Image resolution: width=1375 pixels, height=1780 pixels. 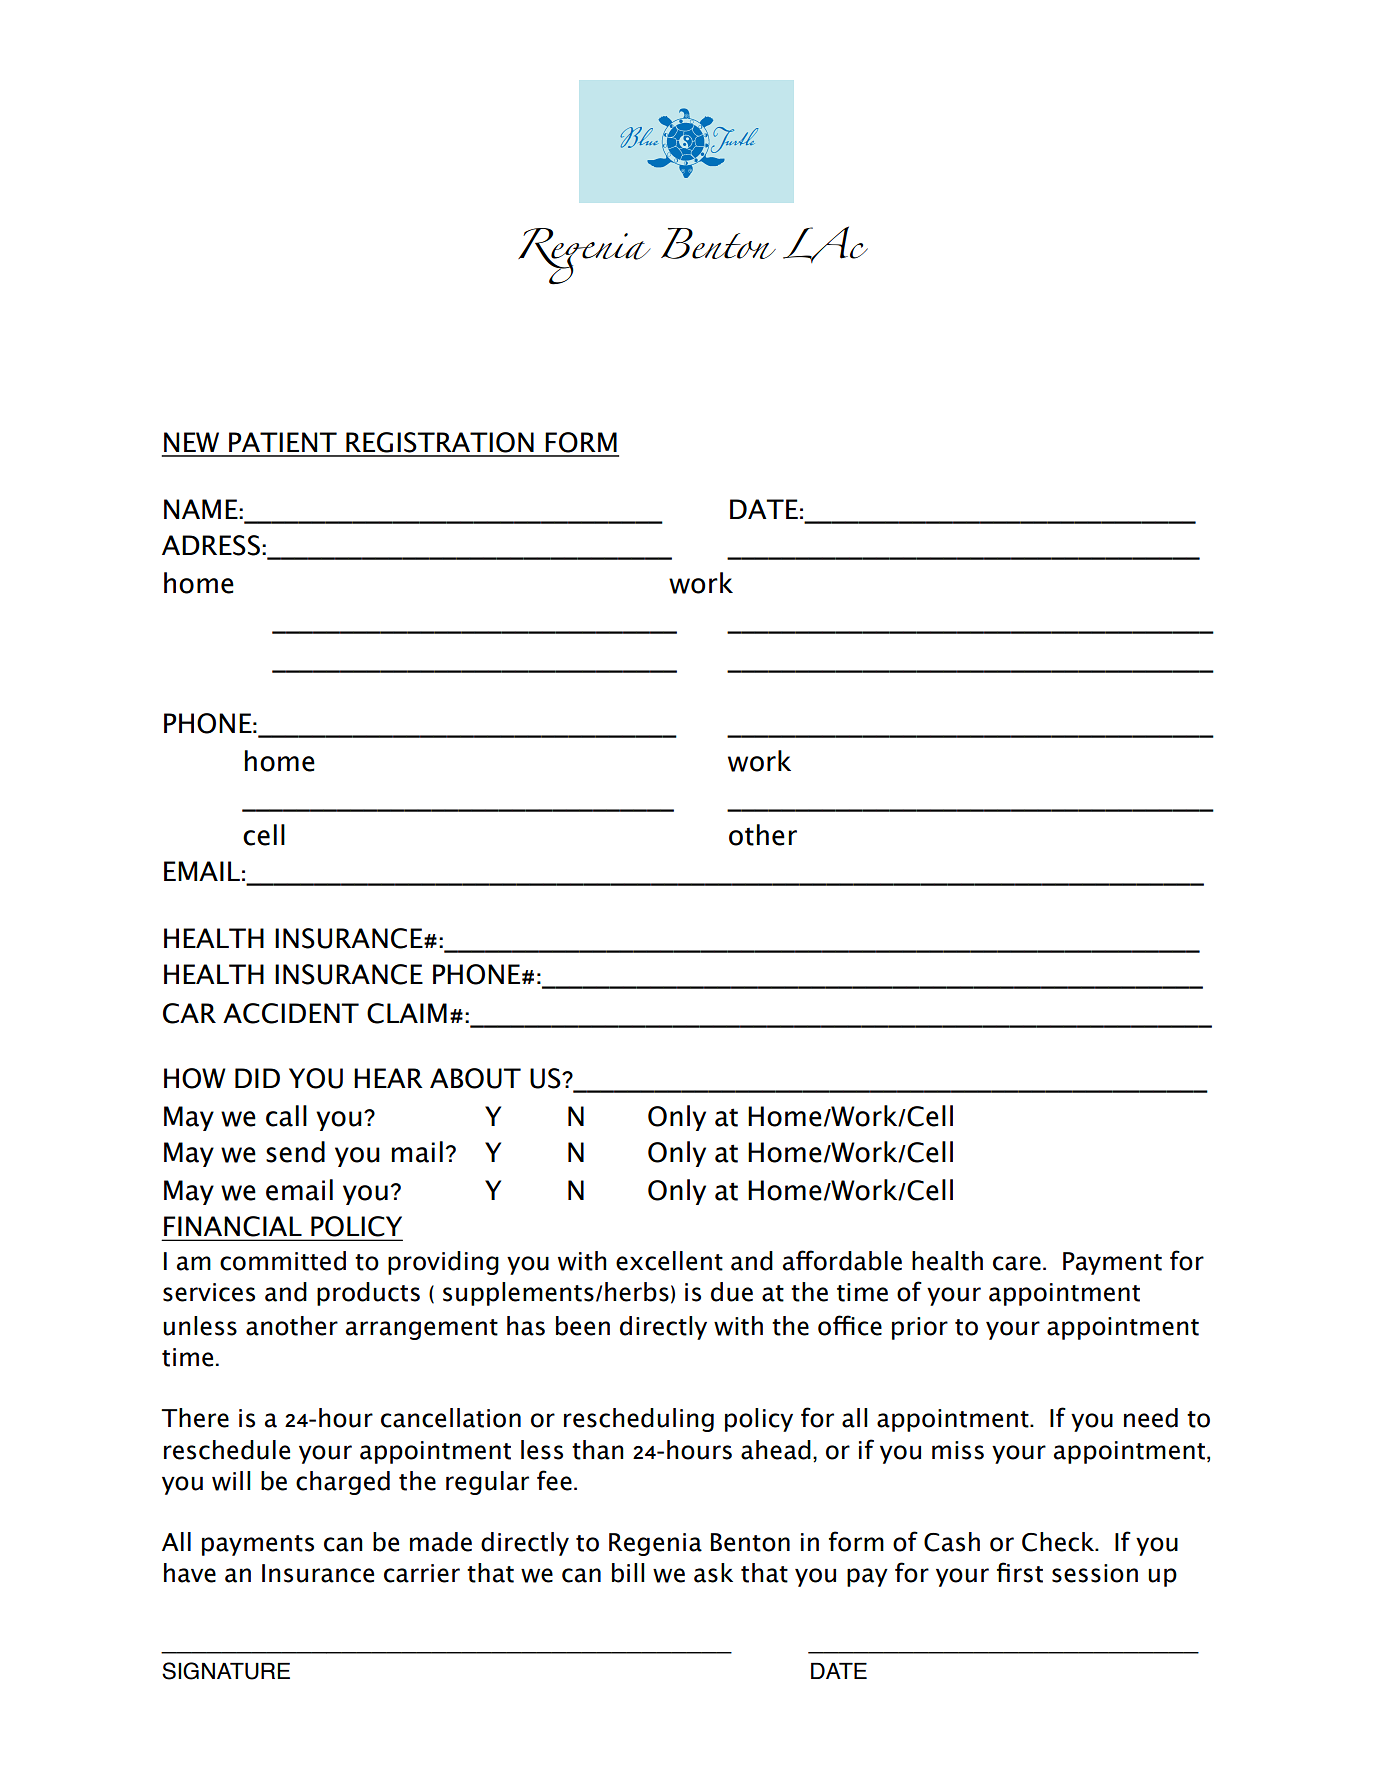 I want to click on prior, so click(x=920, y=1328).
